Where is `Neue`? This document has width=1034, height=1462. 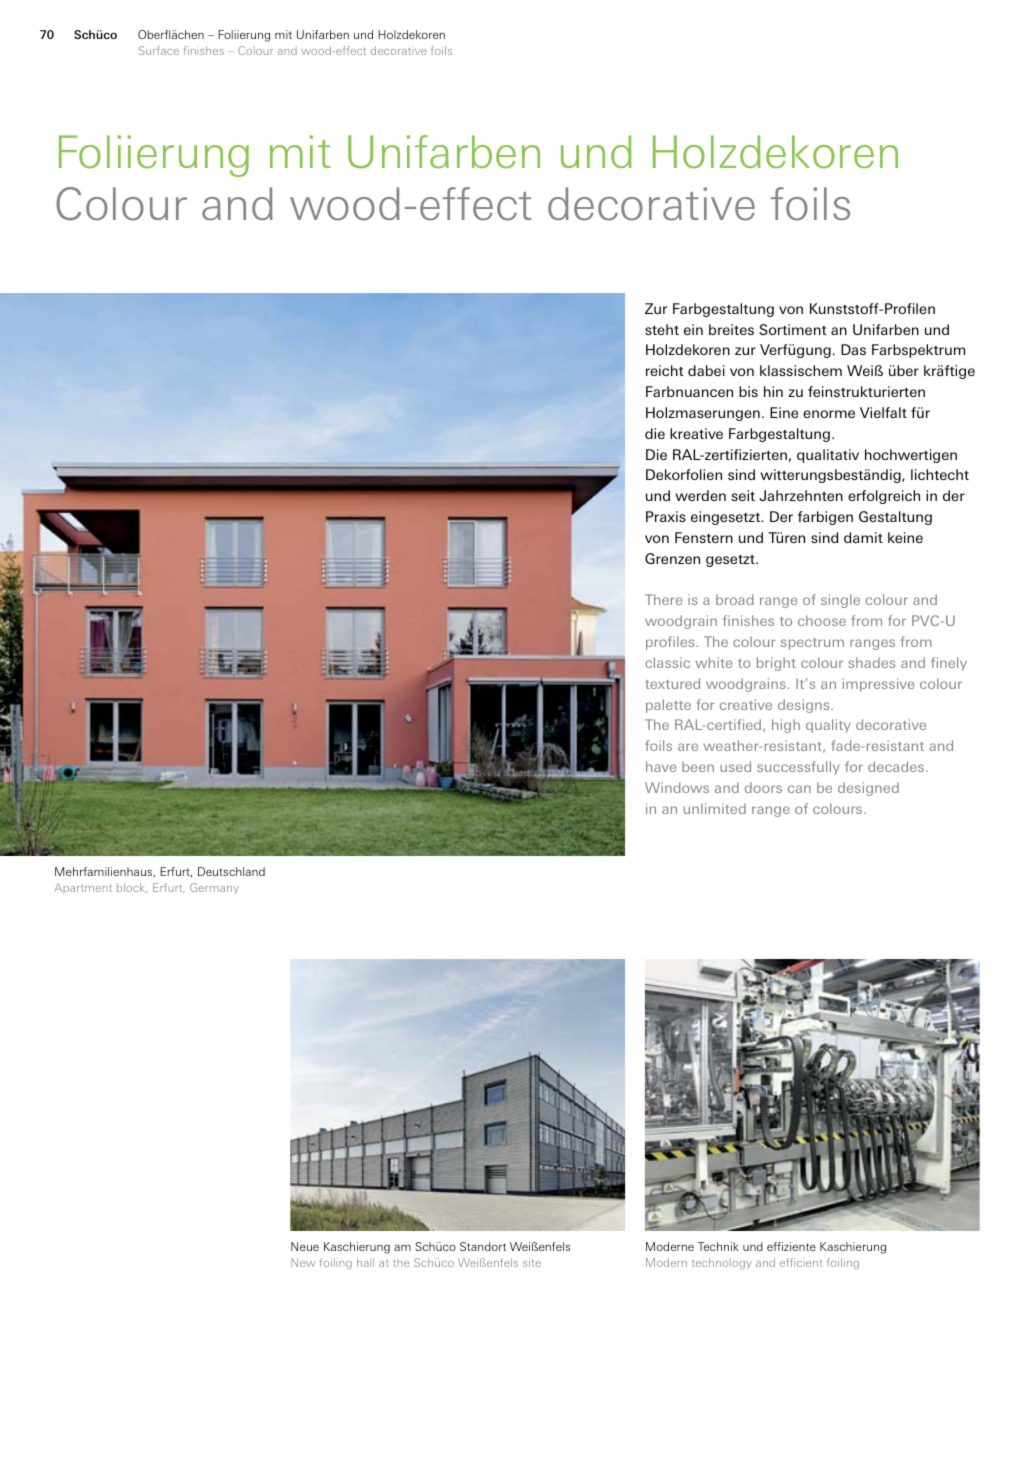
Neue is located at coordinates (305, 1246).
